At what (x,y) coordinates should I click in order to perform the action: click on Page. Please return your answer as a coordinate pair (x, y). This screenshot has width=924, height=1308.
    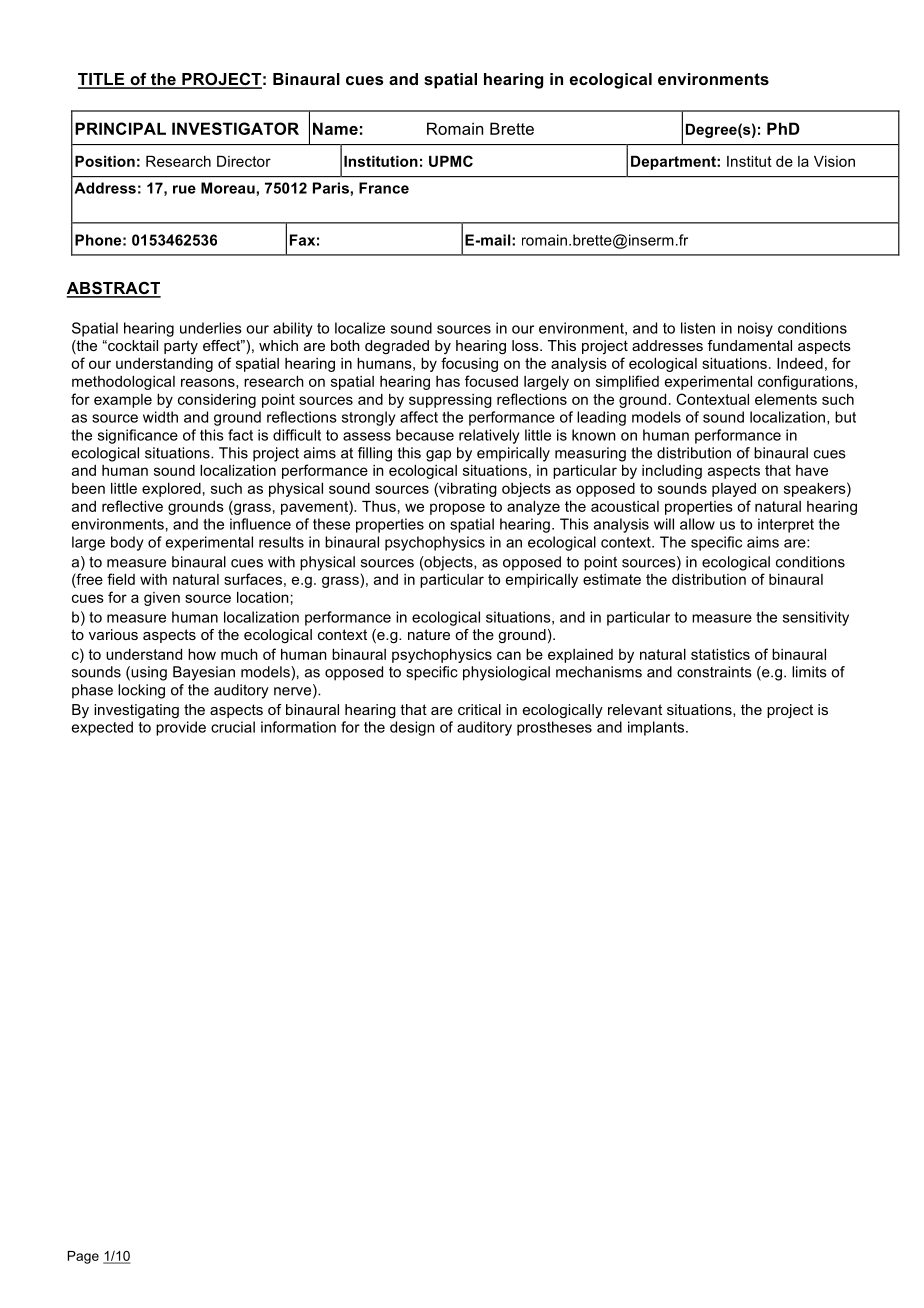
    Looking at the image, I should click on (83, 1257).
